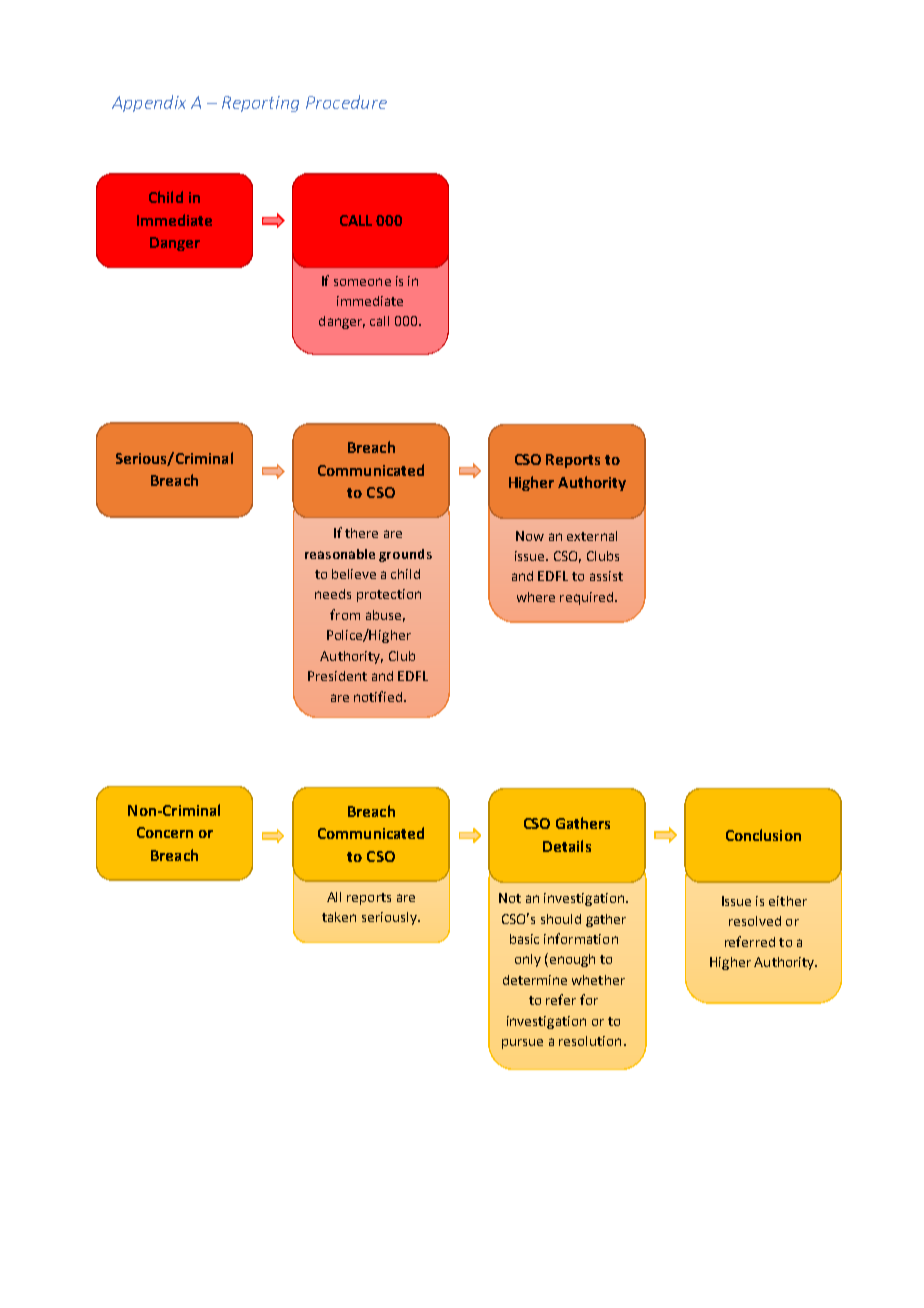 The width and height of the screenshot is (924, 1308). What do you see at coordinates (361, 533) in the screenshot?
I see `there` at bounding box center [361, 533].
